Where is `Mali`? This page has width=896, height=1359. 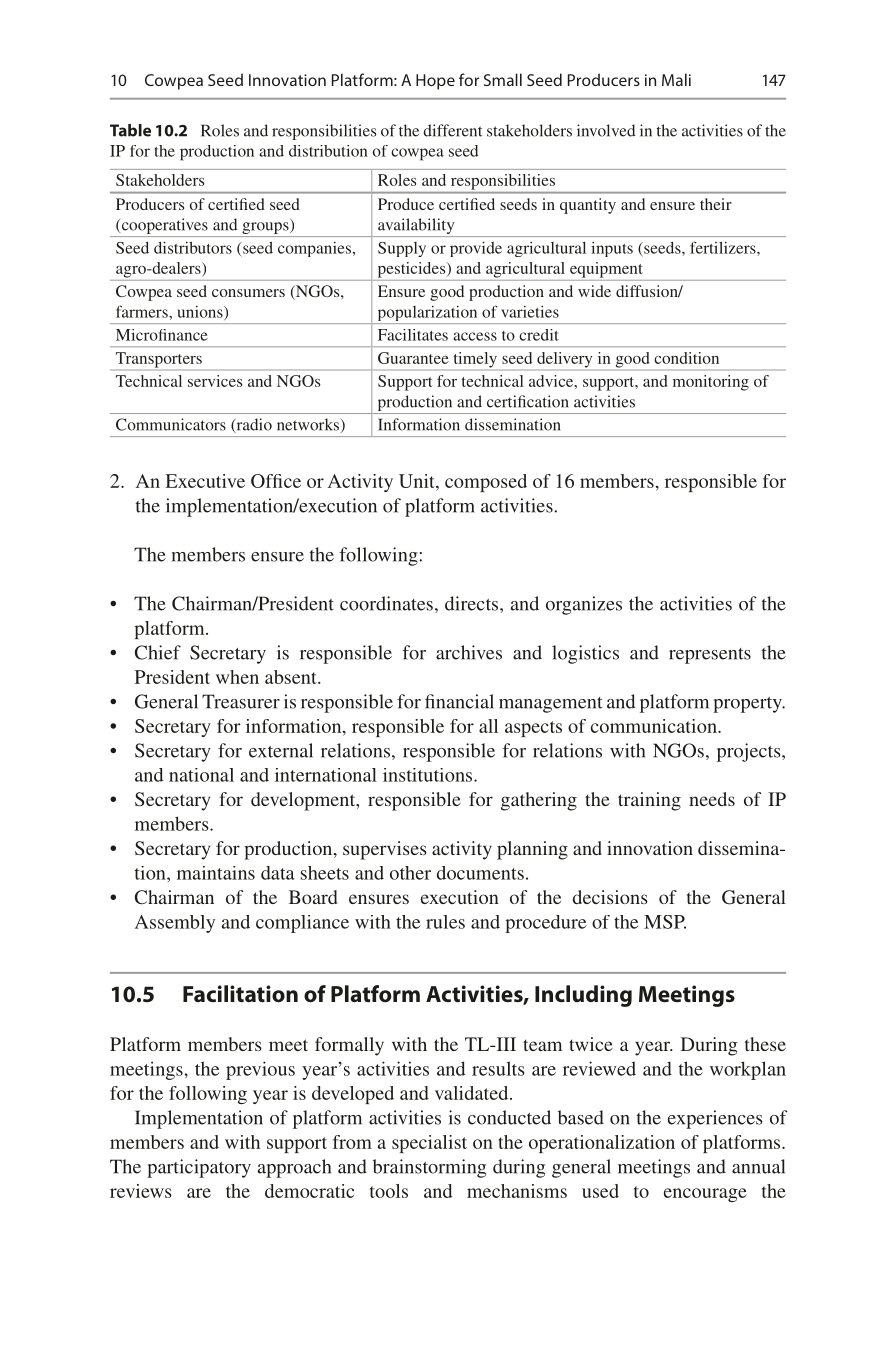
Mali is located at coordinates (676, 79).
